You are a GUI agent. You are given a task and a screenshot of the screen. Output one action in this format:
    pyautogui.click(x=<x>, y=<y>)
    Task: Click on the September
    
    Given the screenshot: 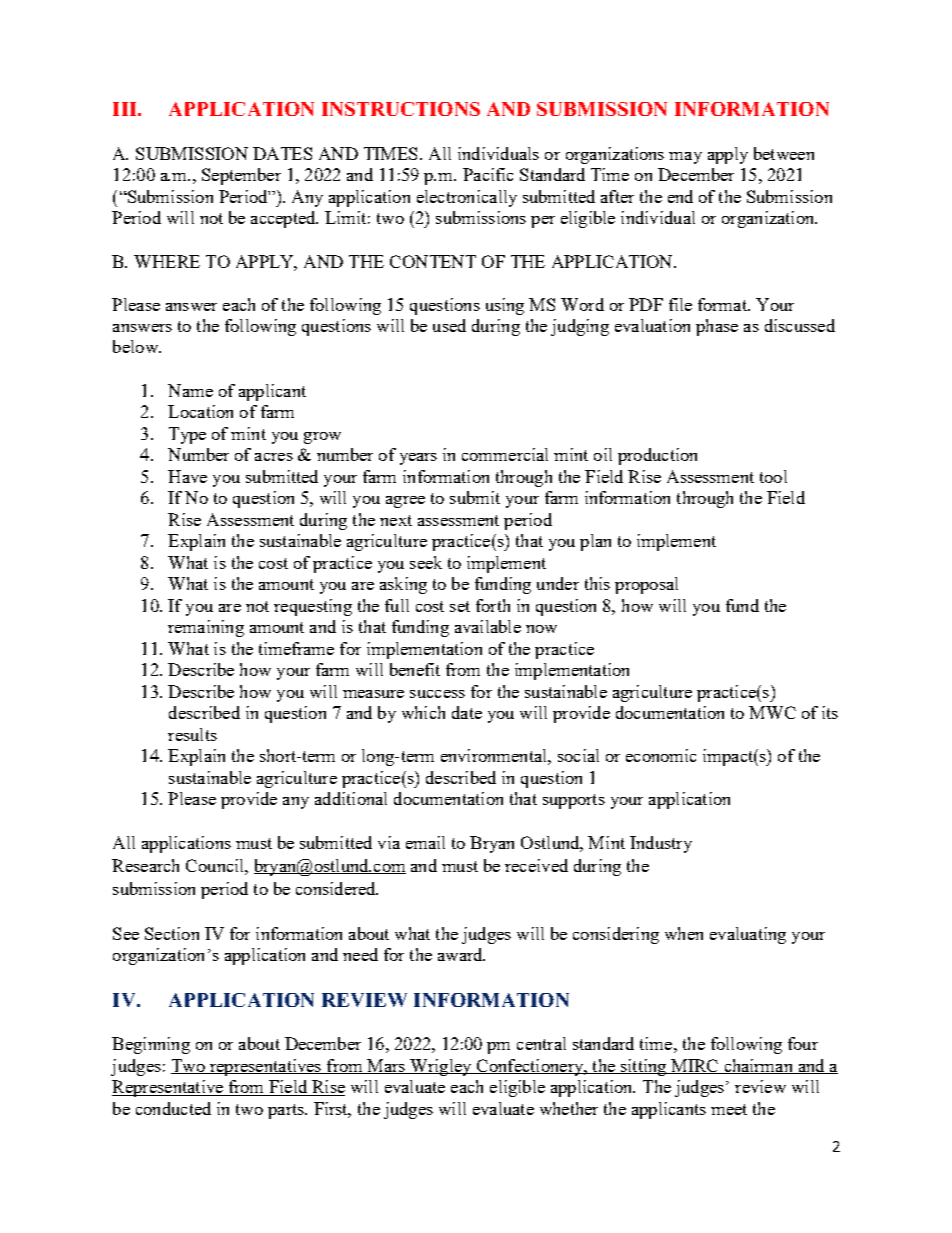 What is the action you would take?
    pyautogui.click(x=241, y=176)
